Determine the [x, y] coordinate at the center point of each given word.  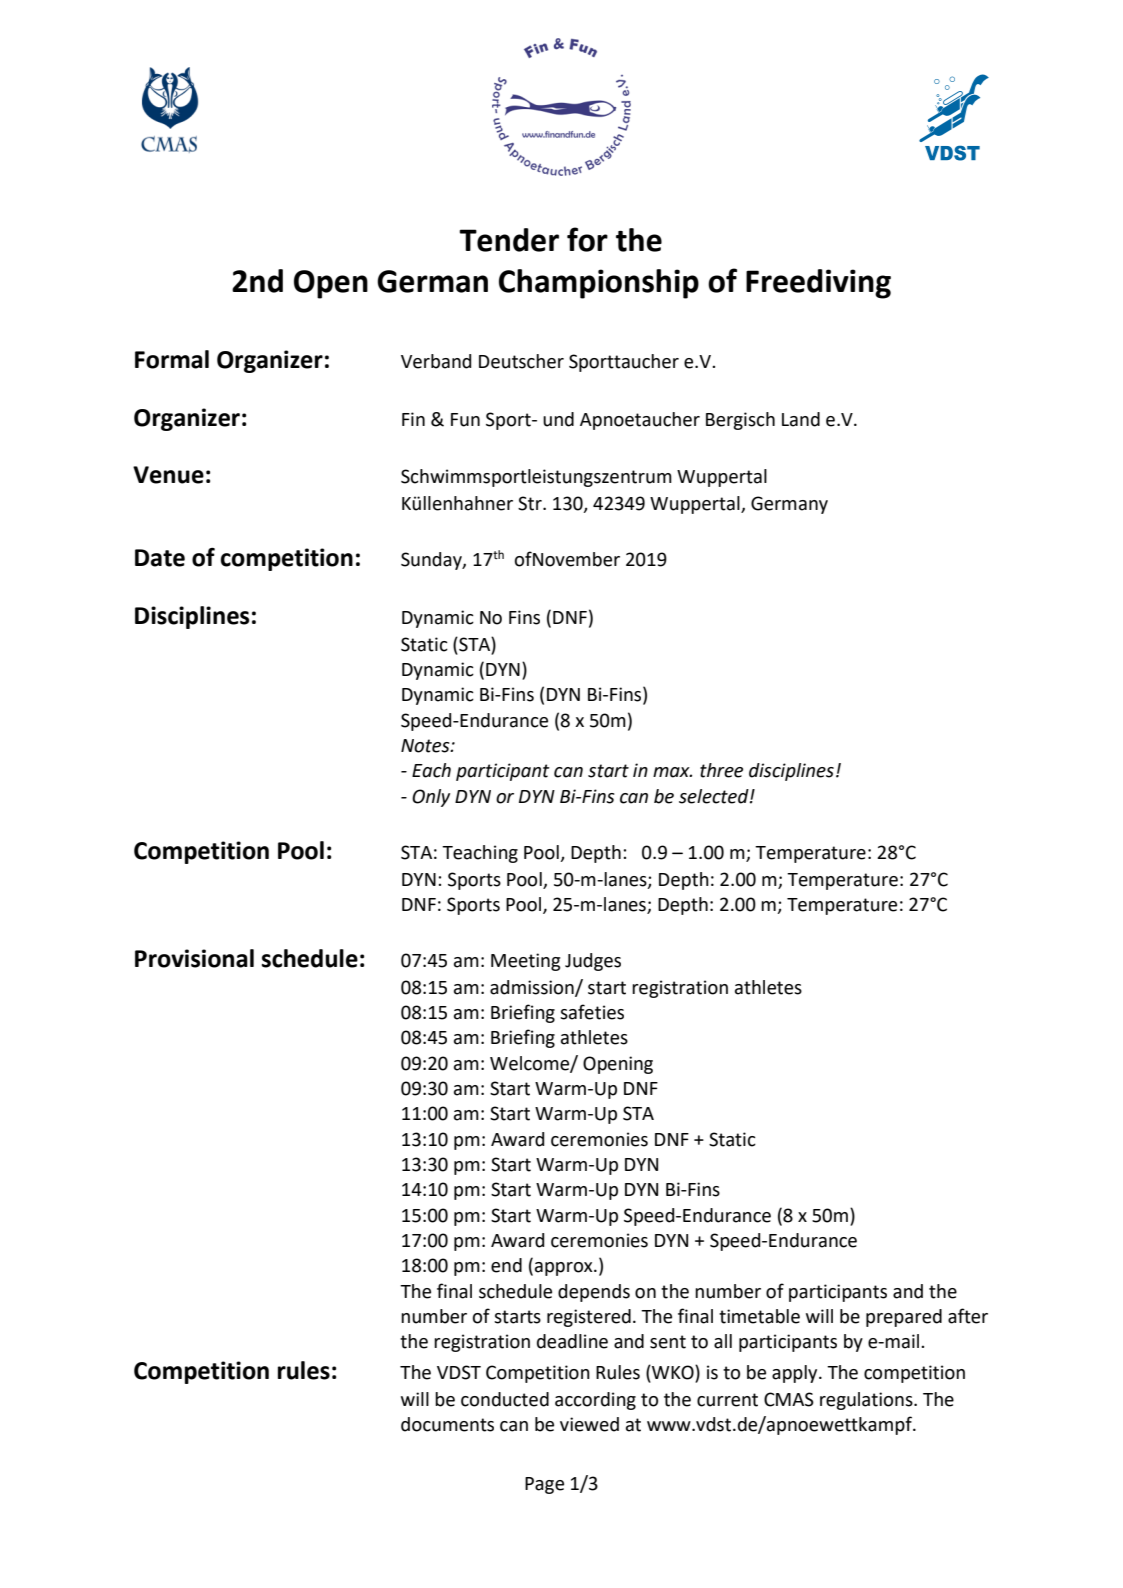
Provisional [194, 958]
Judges [593, 962]
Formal [172, 359]
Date [160, 558]
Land [801, 419]
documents [447, 1424]
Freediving [818, 284]
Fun [465, 420]
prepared [904, 1318]
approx [565, 1269]
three [721, 770]
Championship [599, 284]
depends [594, 1293]
